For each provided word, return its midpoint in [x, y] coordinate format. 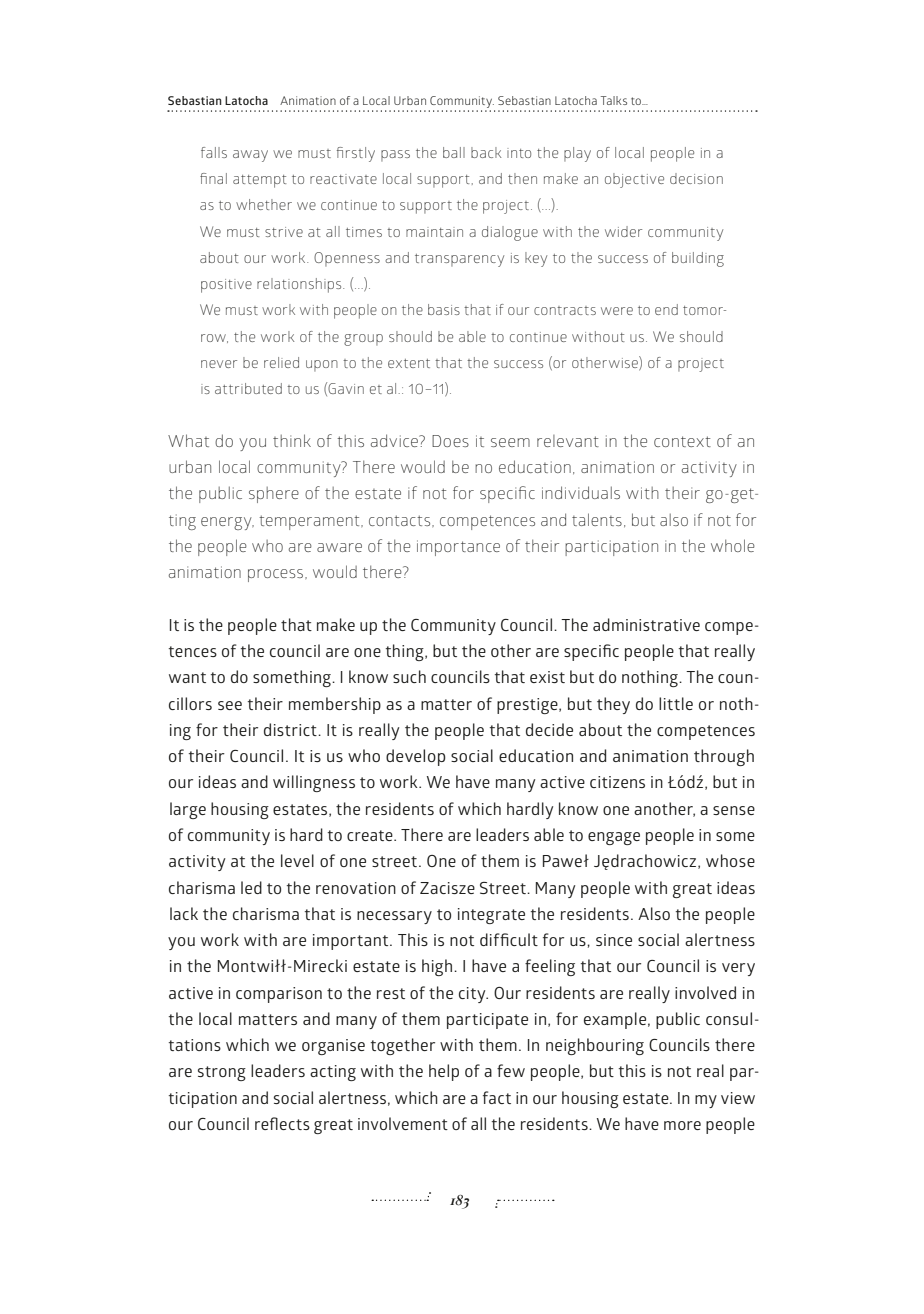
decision [696, 178]
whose [730, 860]
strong [222, 1073]
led [251, 887]
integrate [491, 916]
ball [454, 152]
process [277, 575]
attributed [248, 388]
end [666, 309]
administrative [646, 624]
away [250, 156]
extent [409, 363]
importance [458, 548]
